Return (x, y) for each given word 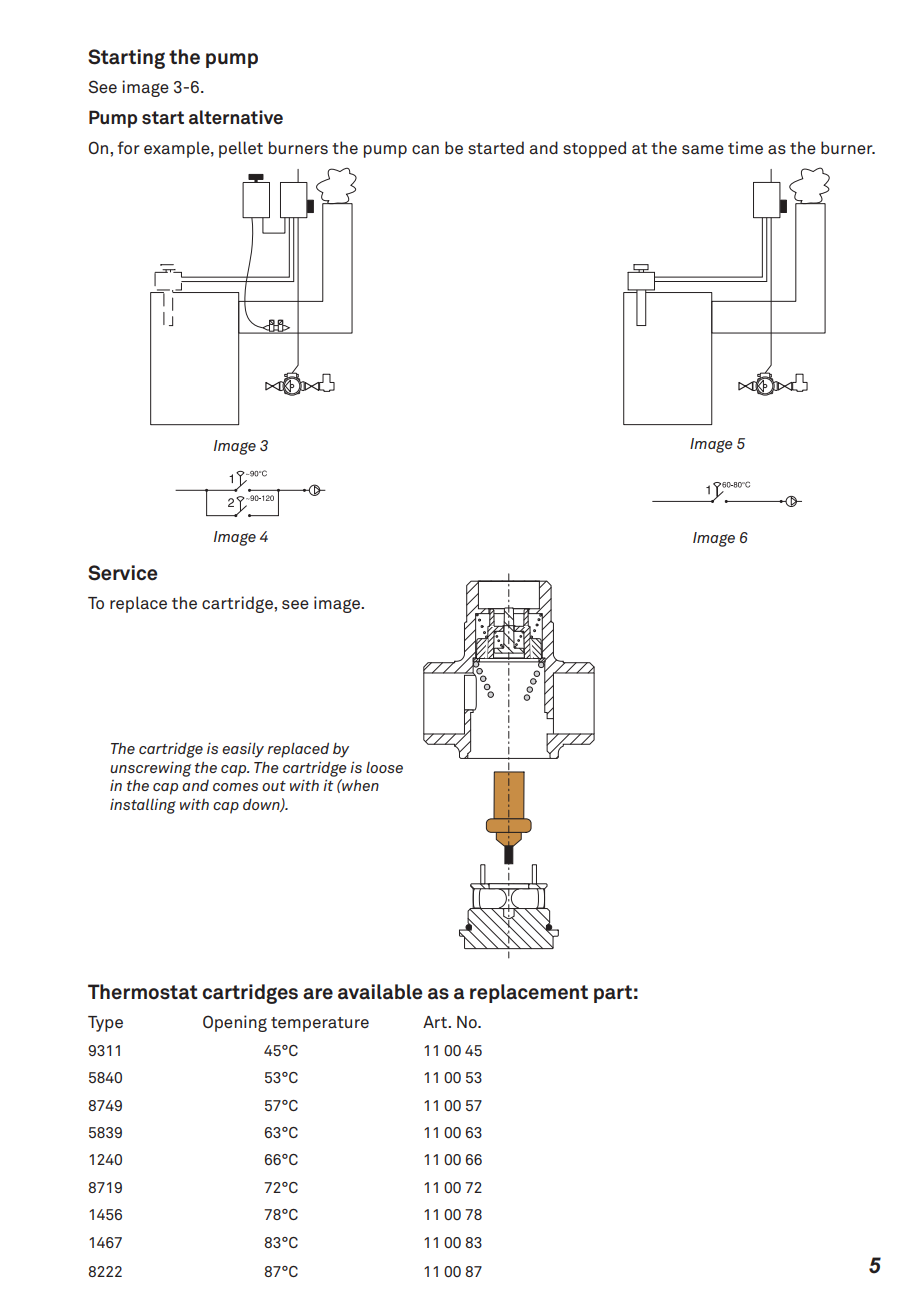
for (129, 147)
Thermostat (143, 992)
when (359, 785)
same (703, 149)
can (425, 150)
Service (123, 573)
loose (384, 767)
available (380, 992)
